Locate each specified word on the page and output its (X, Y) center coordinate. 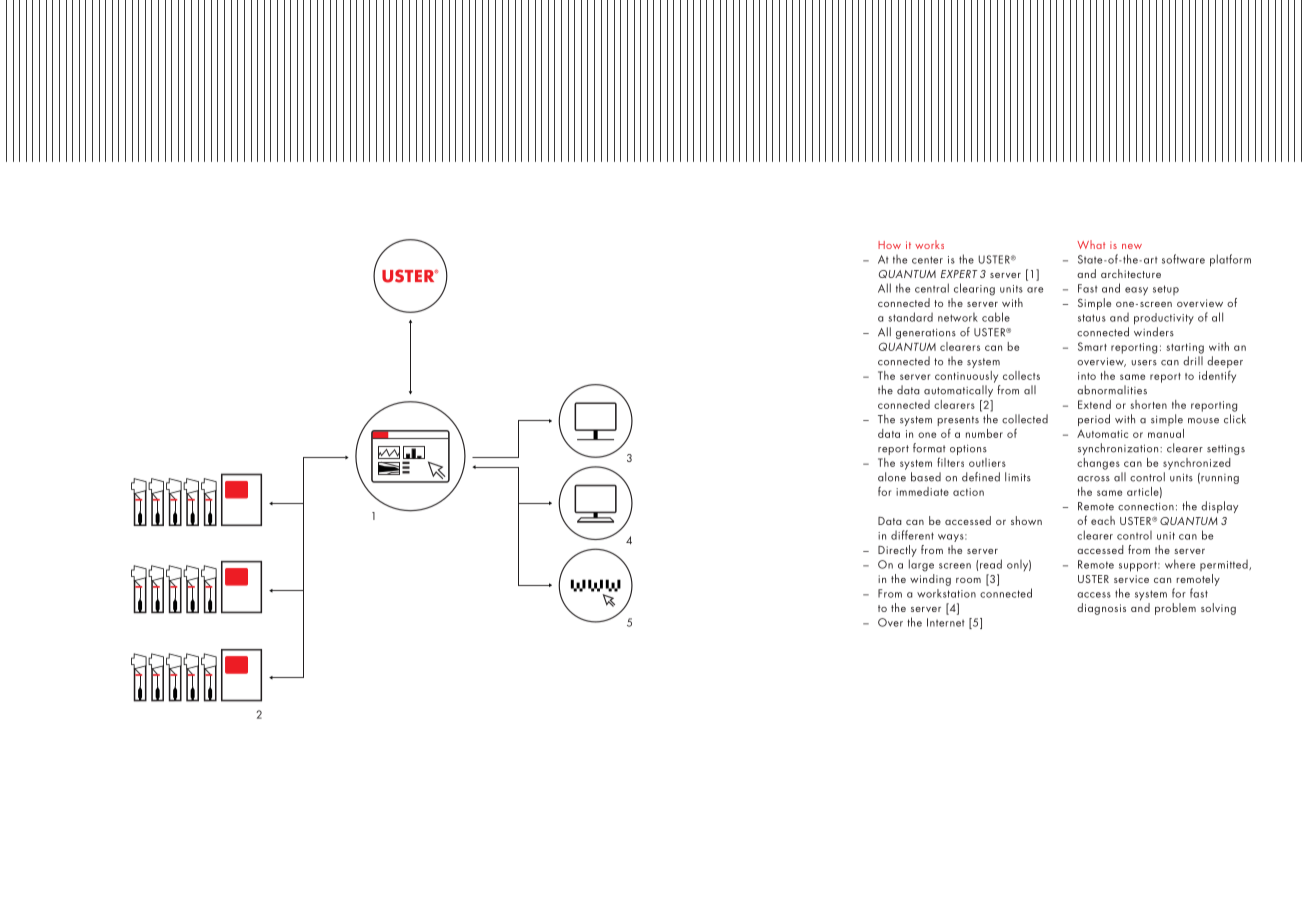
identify (1217, 376)
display (1219, 507)
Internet (946, 622)
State (1091, 259)
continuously (966, 377)
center (927, 260)
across (1093, 479)
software (1183, 259)
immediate (922, 491)
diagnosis (1101, 609)
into (1087, 376)
